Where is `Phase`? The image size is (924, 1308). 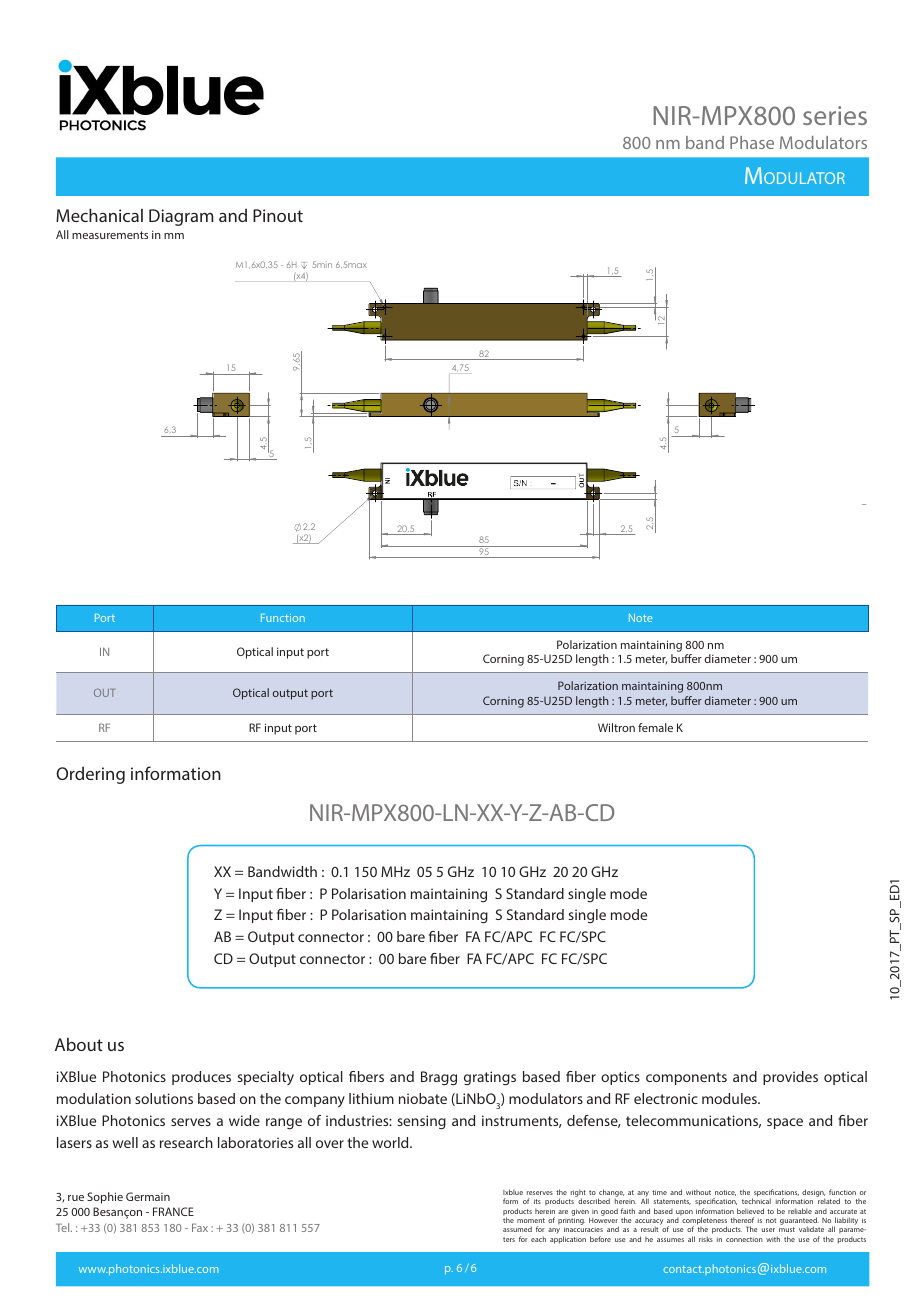
Phase is located at coordinates (752, 142).
